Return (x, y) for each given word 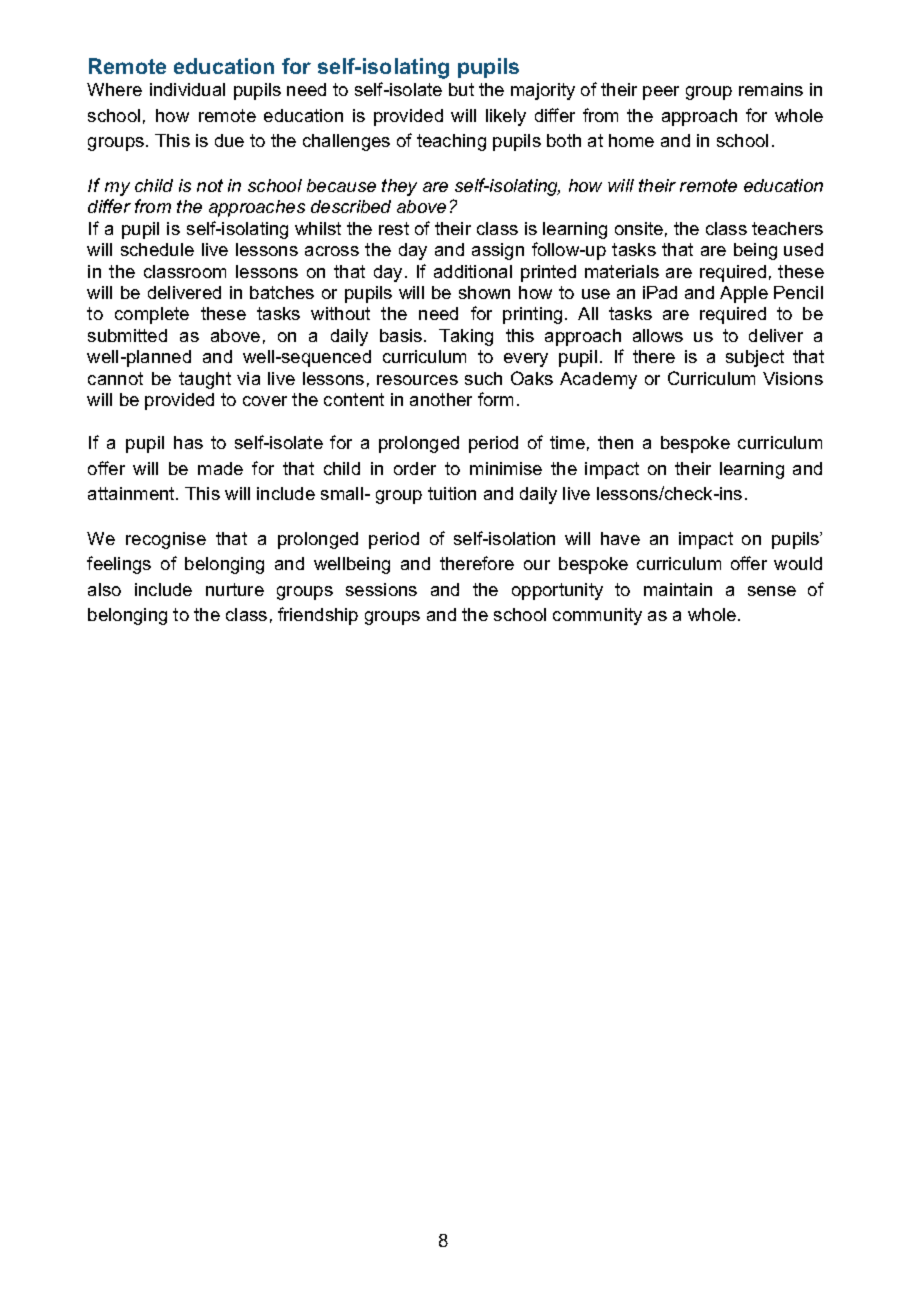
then (615, 442)
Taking (466, 337)
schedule (157, 249)
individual (187, 89)
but (461, 89)
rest (394, 228)
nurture (235, 589)
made (220, 468)
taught (205, 380)
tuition (452, 493)
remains (771, 89)
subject (755, 358)
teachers (787, 228)
